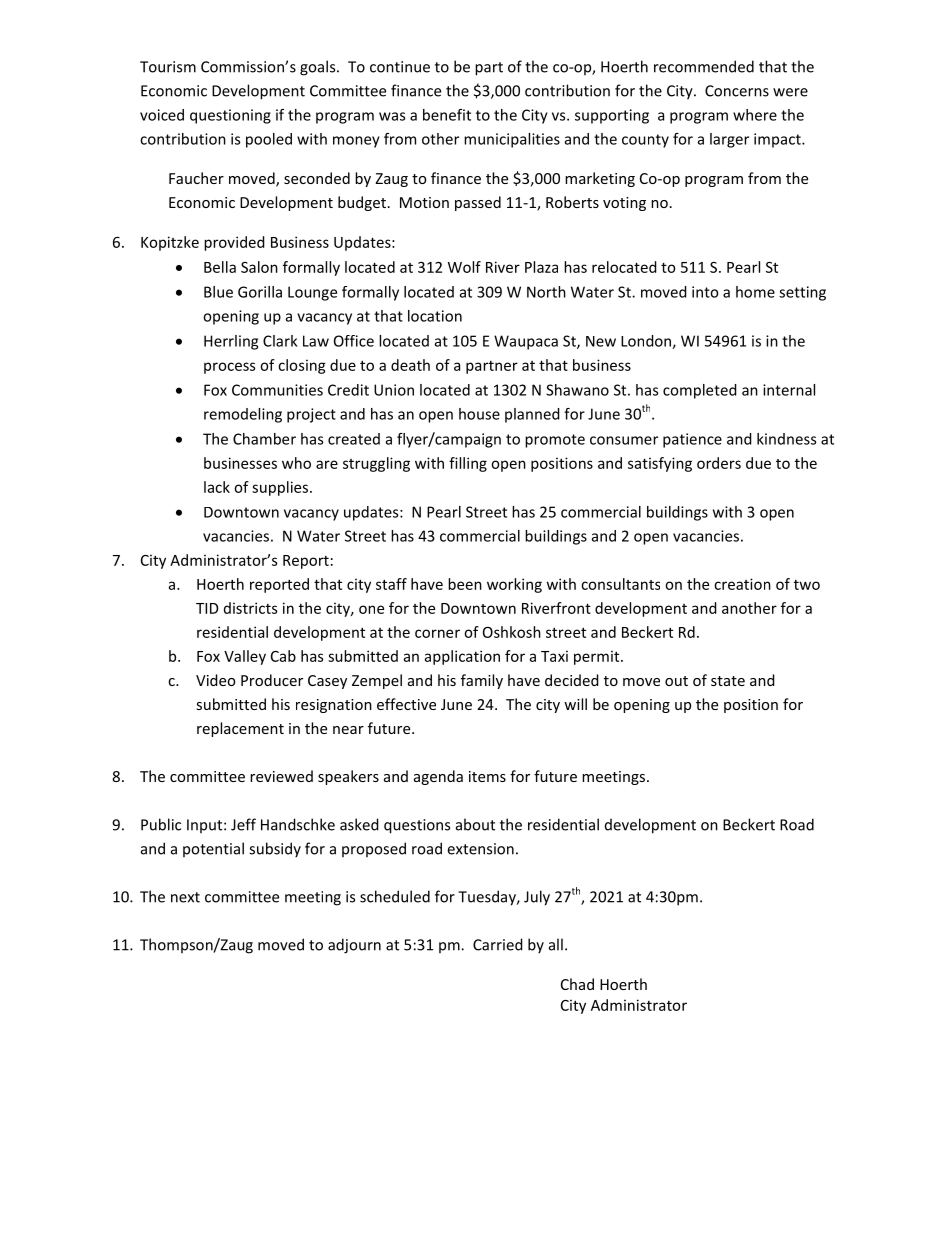 The image size is (952, 1233). I want to click on next, so click(185, 897).
